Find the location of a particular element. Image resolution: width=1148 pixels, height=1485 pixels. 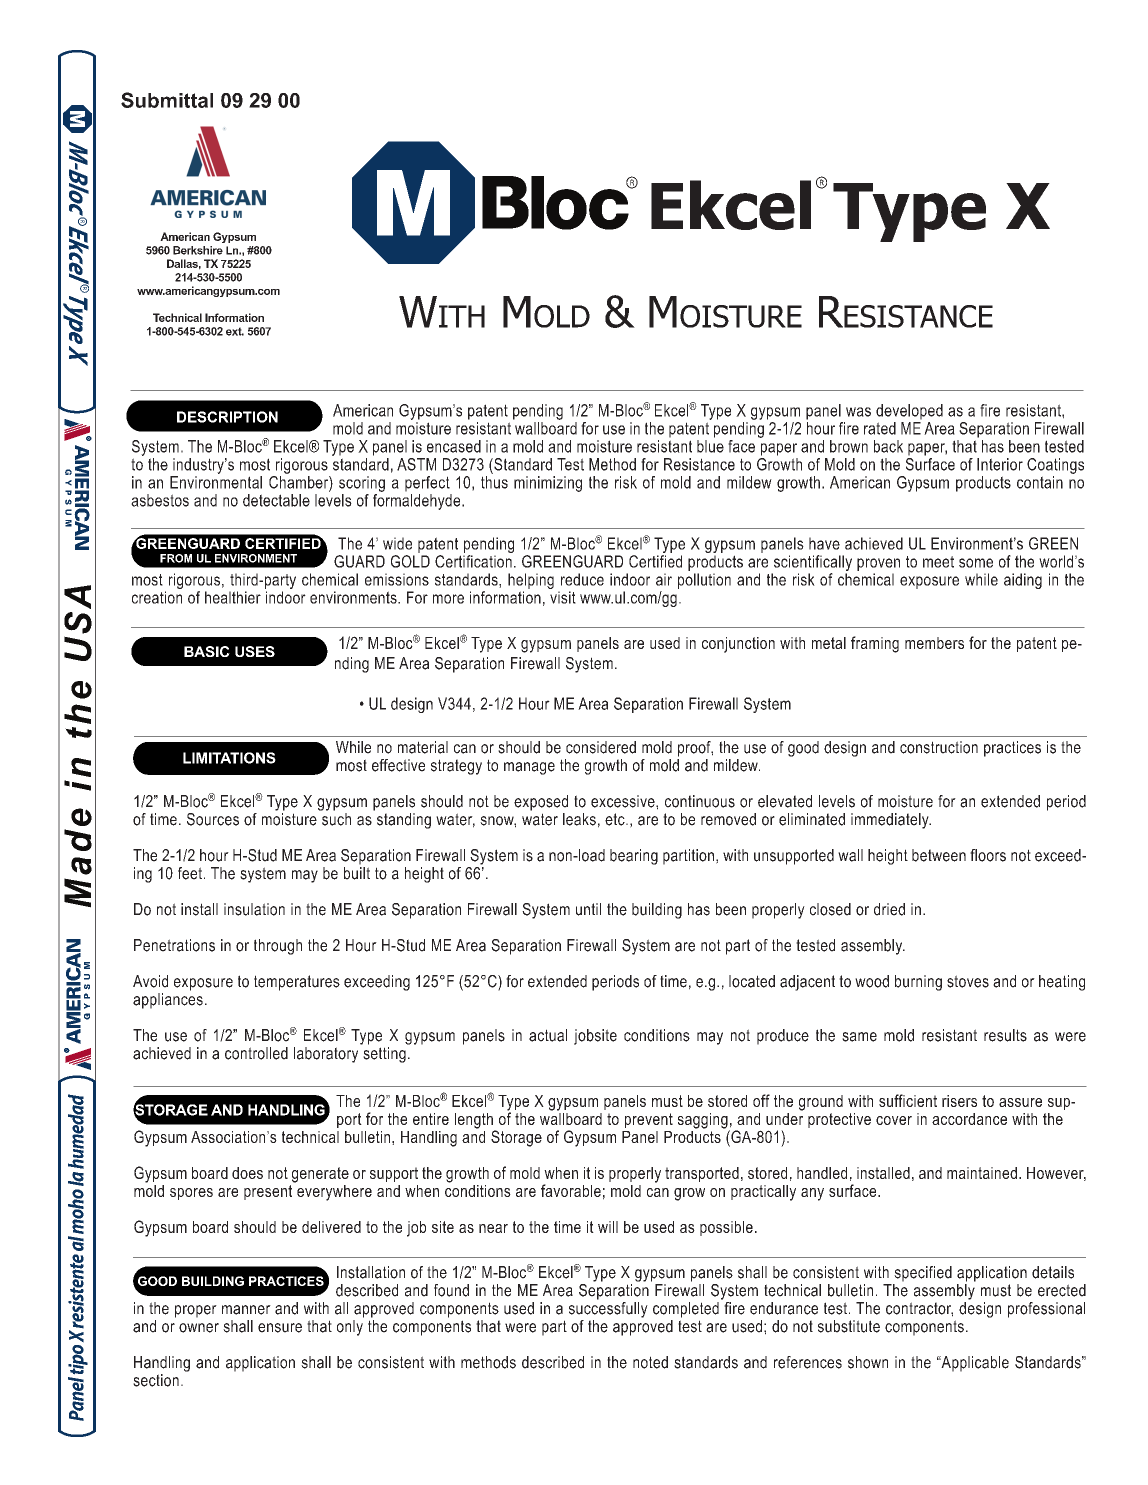

Submittal is located at coordinates (167, 100).
